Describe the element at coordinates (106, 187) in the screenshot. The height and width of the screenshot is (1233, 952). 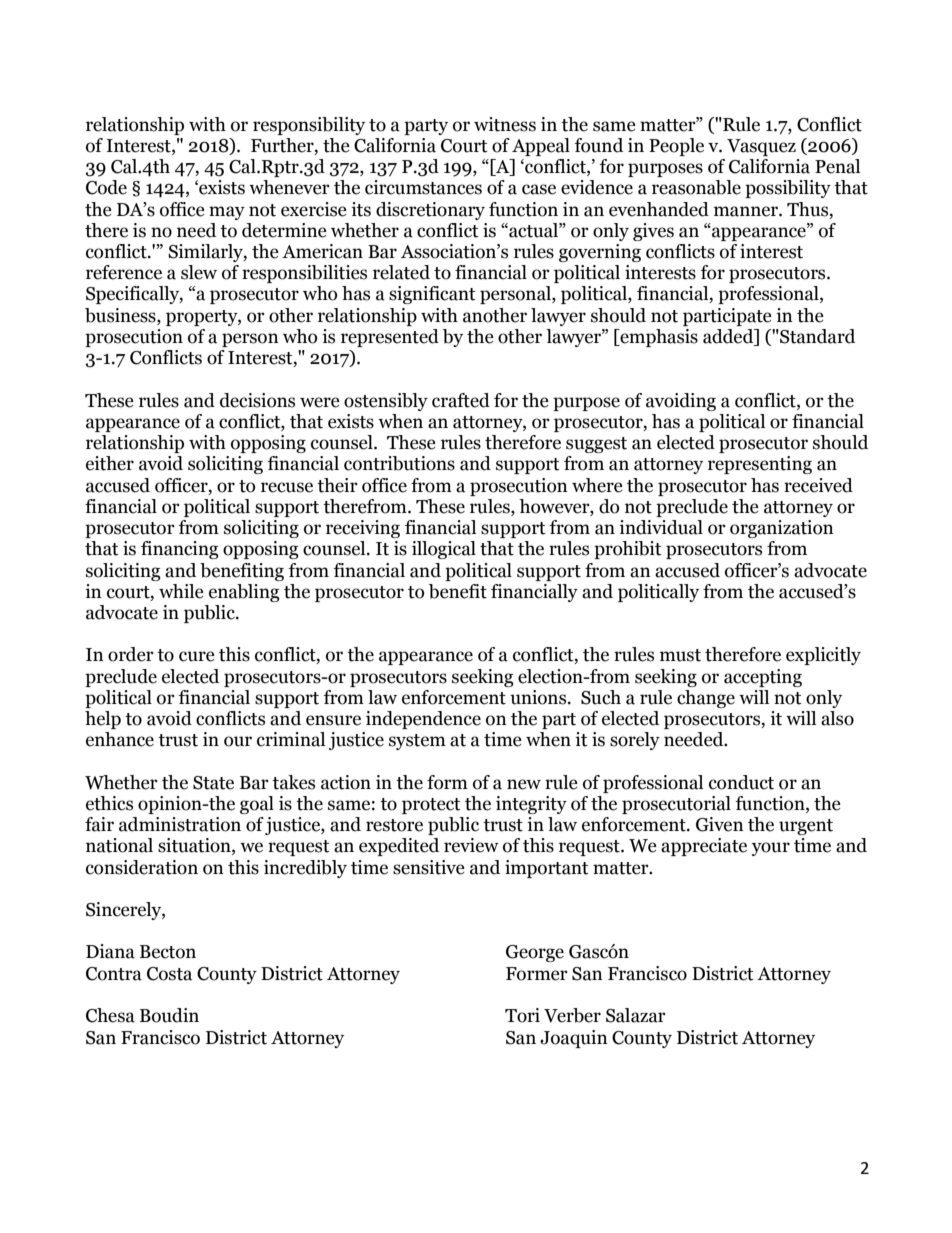
I see `Code` at that location.
